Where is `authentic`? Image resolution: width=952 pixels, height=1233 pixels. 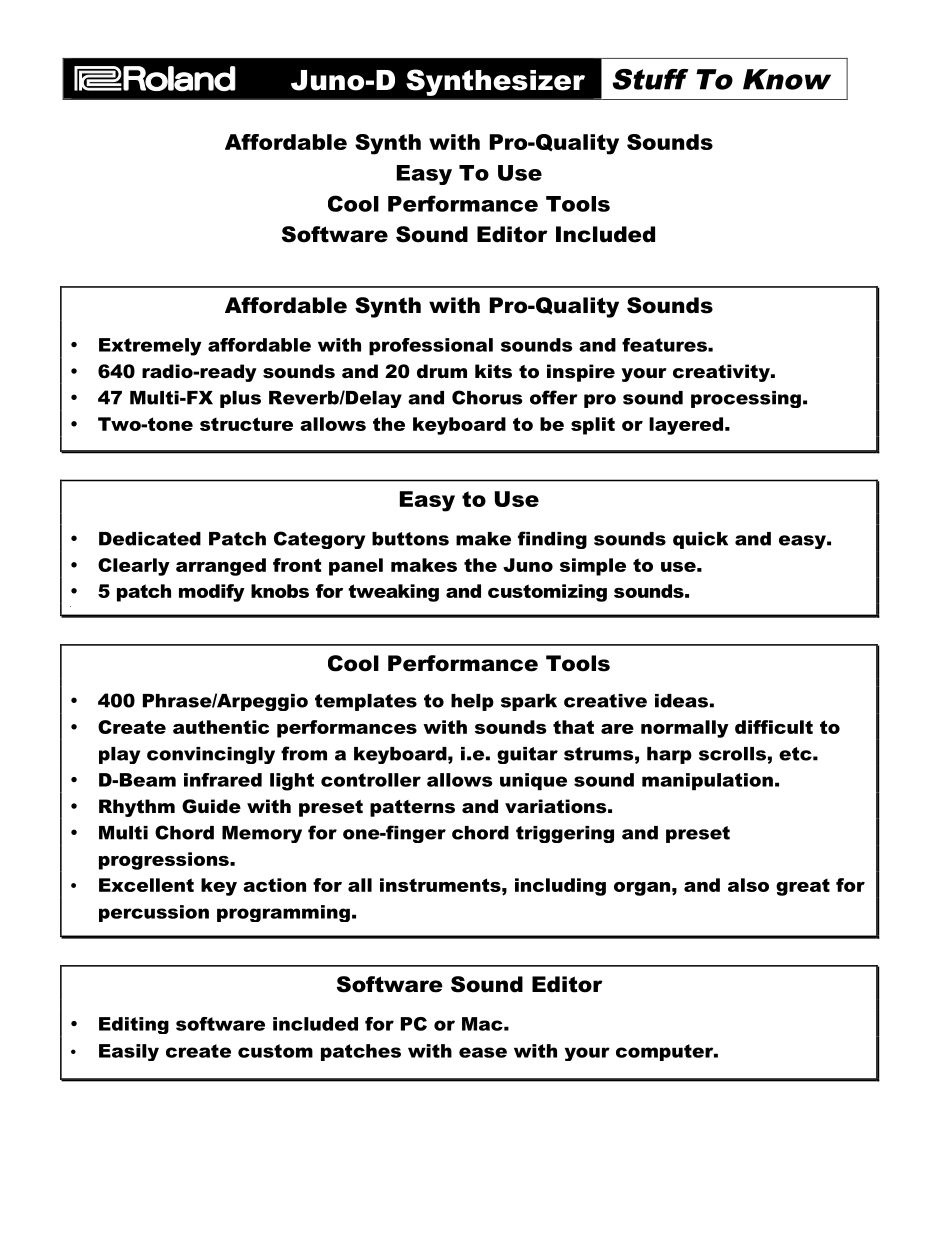 authentic is located at coordinates (221, 727).
